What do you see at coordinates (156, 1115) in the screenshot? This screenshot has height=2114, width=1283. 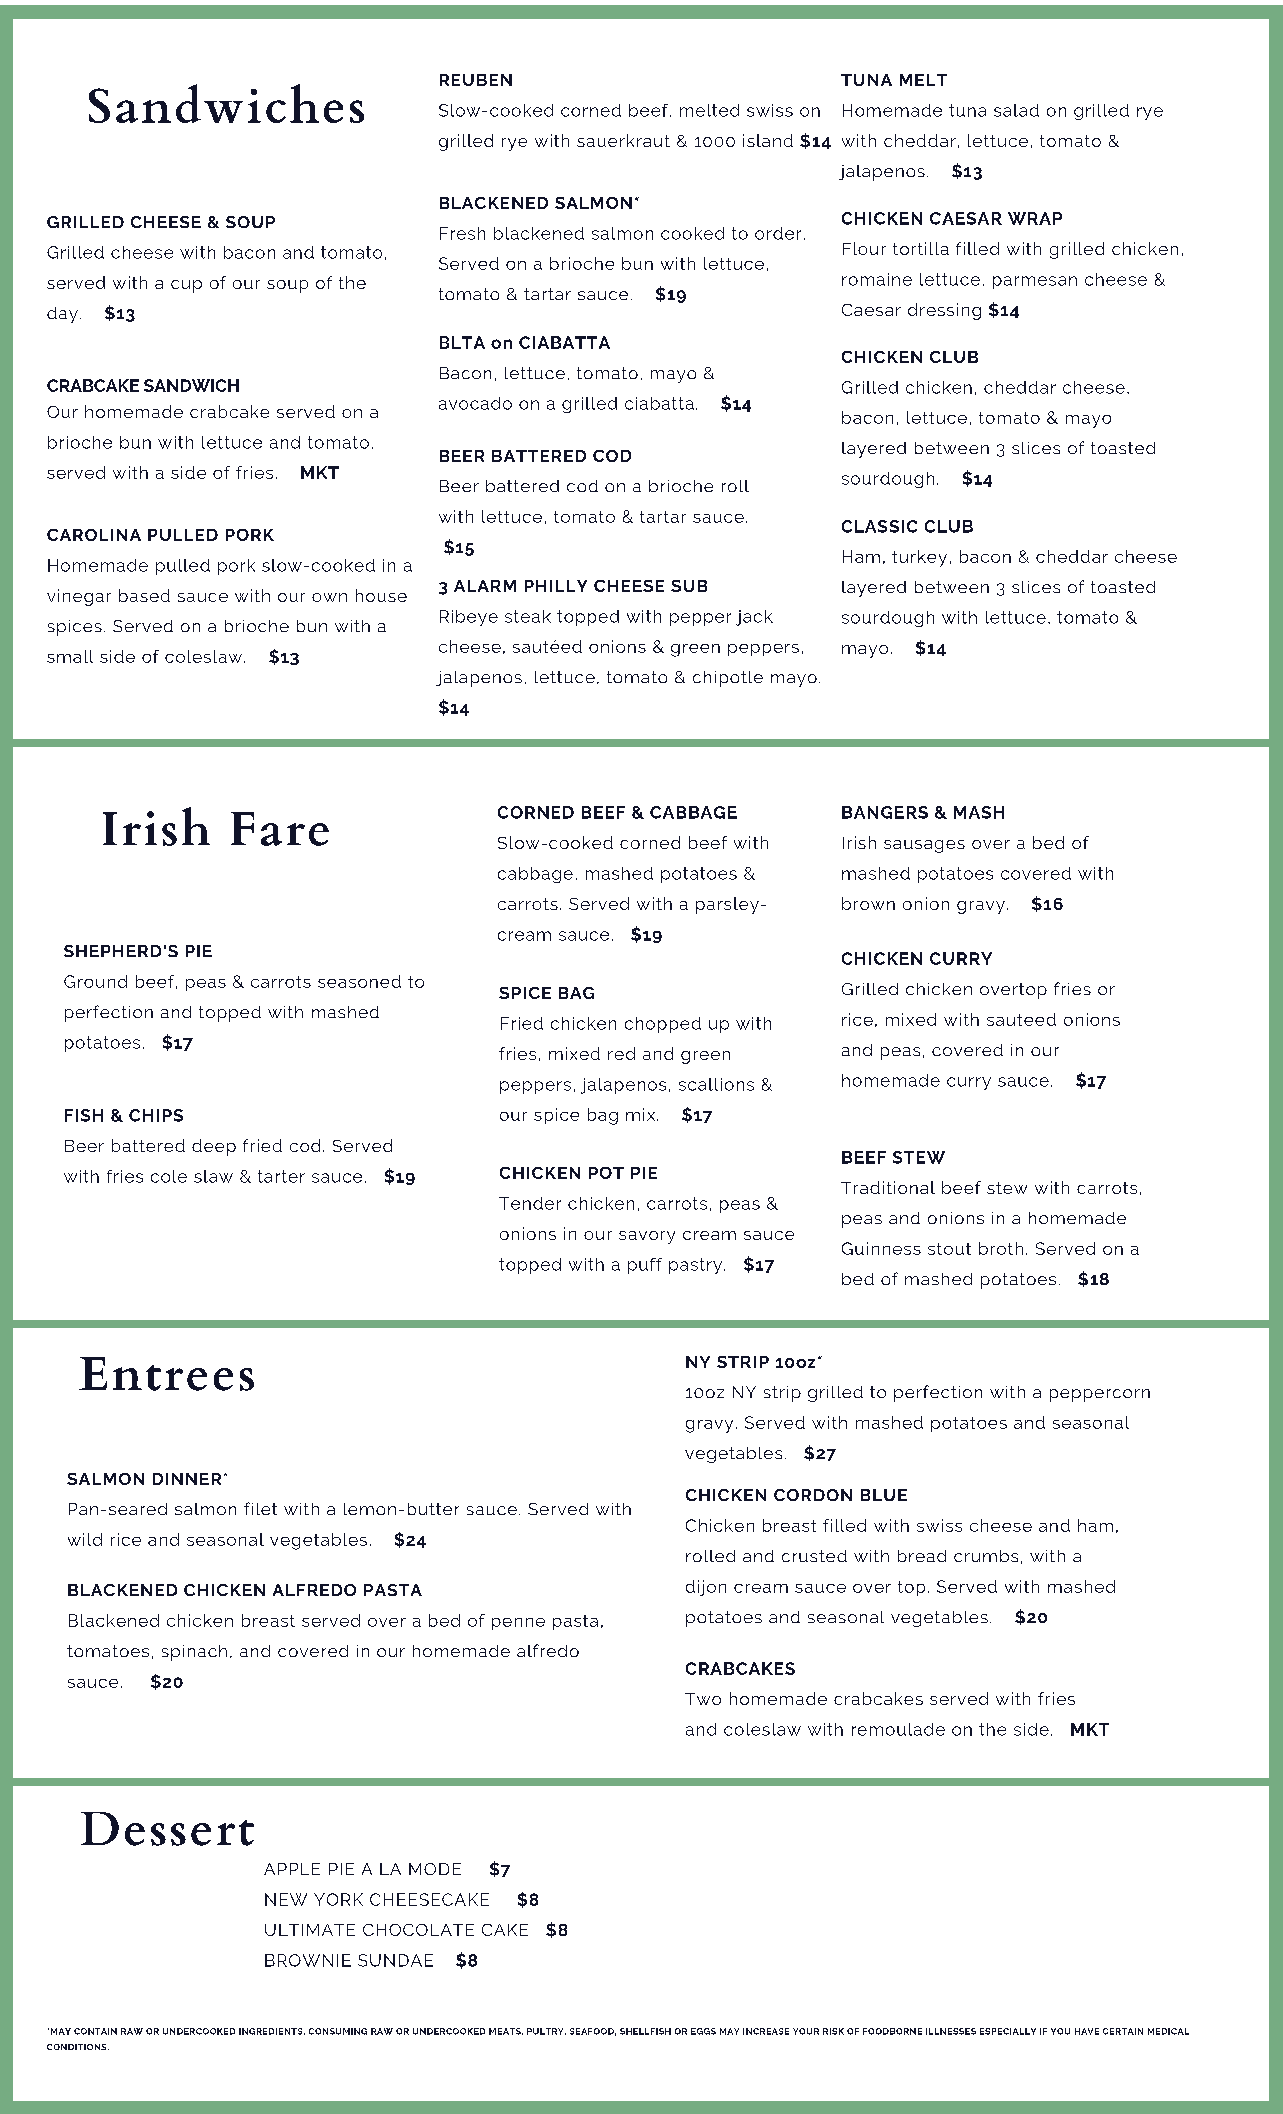 I see `CHIPS` at bounding box center [156, 1115].
